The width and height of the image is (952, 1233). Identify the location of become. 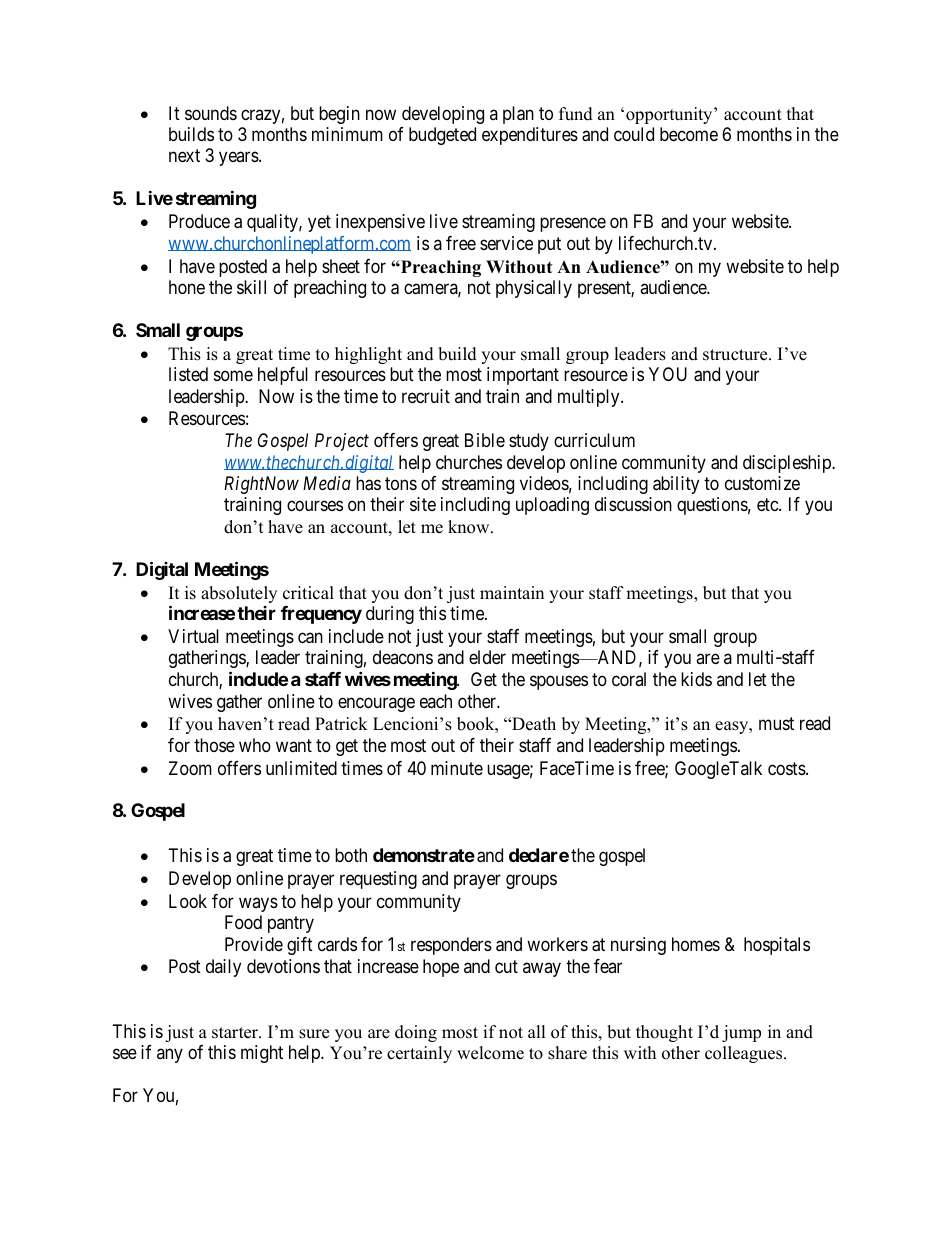
(689, 134).
